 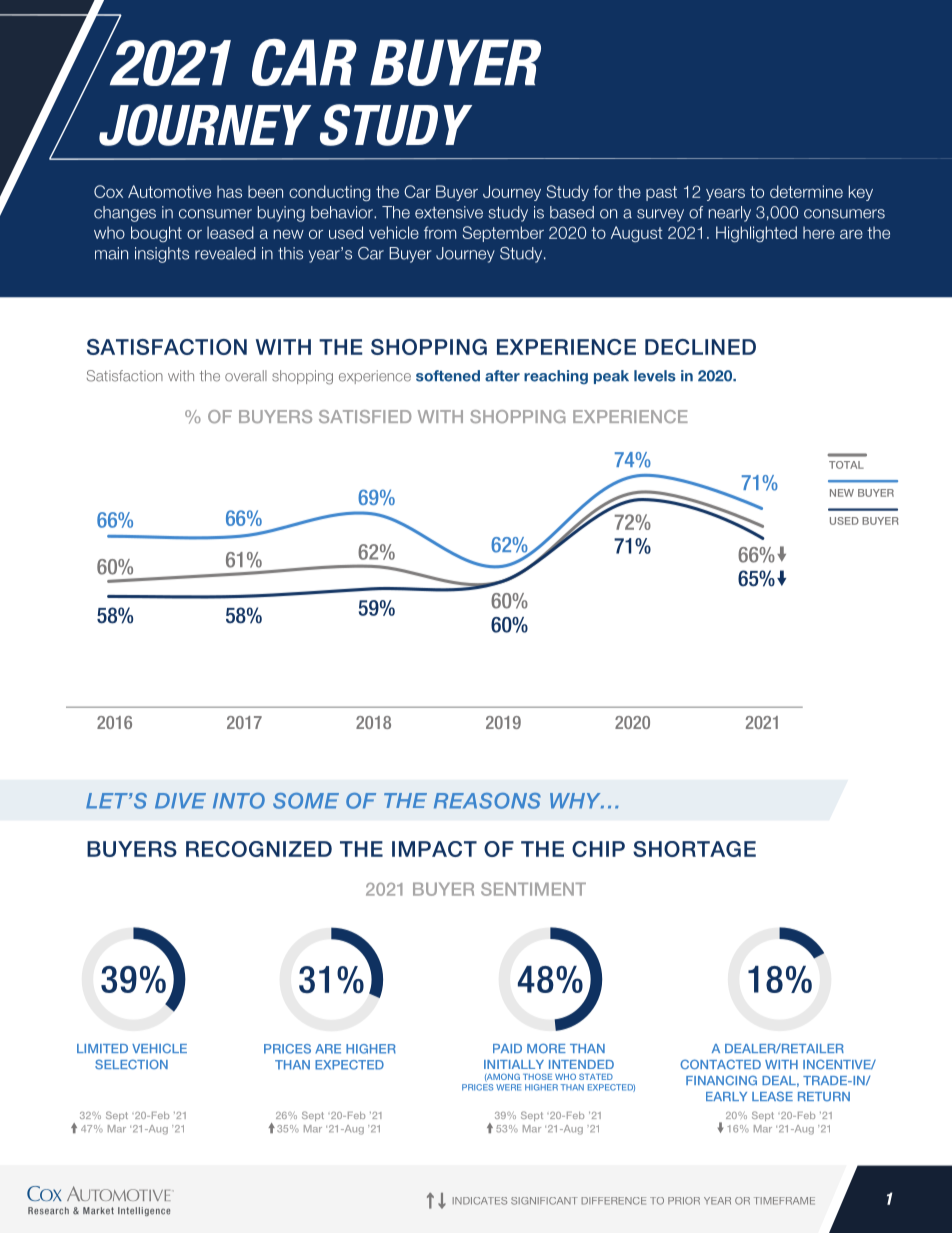 What do you see at coordinates (756, 234) in the image?
I see `Highlighted` at bounding box center [756, 234].
